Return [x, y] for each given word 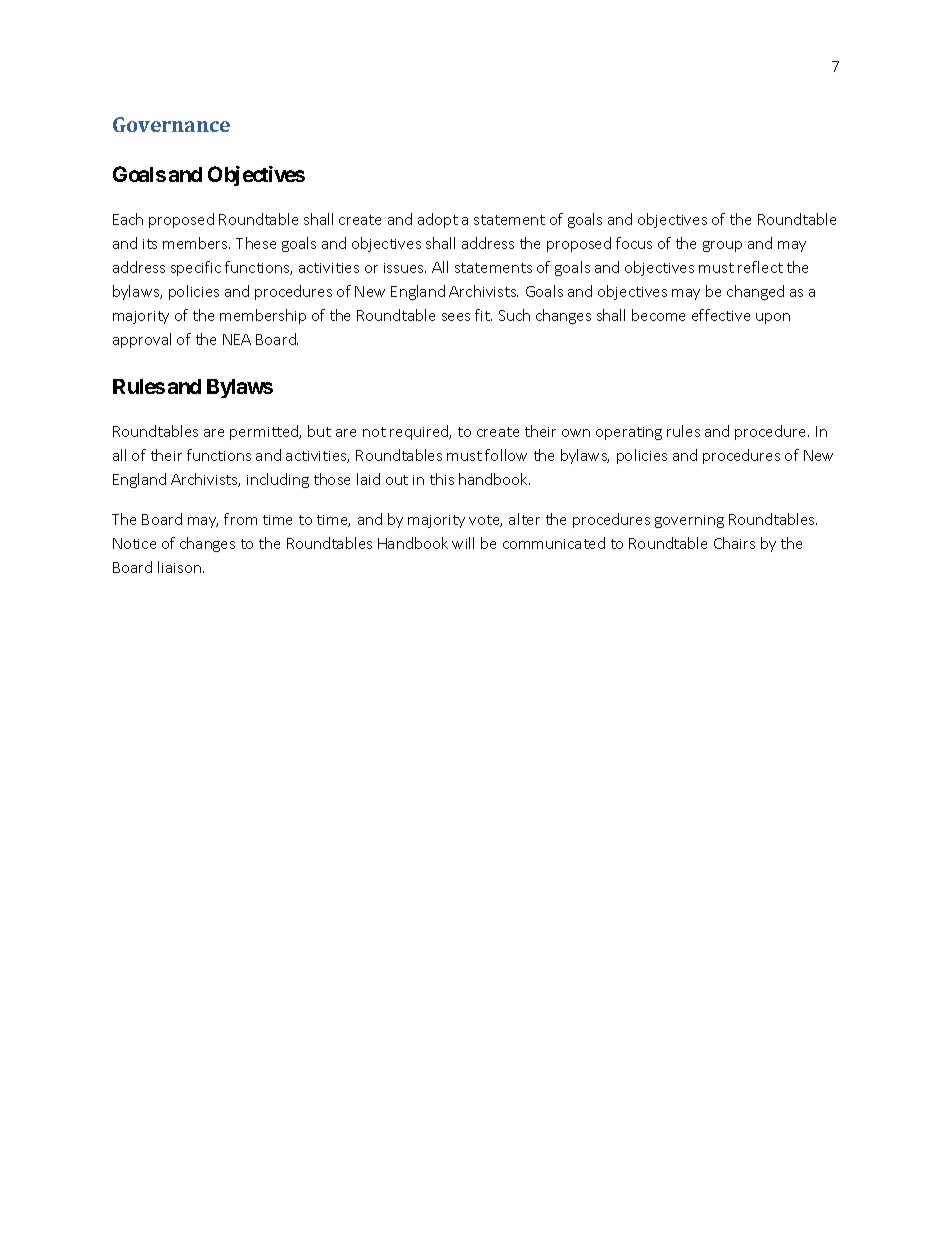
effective [721, 315]
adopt [438, 220]
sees [456, 317]
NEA [237, 339]
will [463, 543]
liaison [179, 567]
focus [634, 243]
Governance [171, 124]
